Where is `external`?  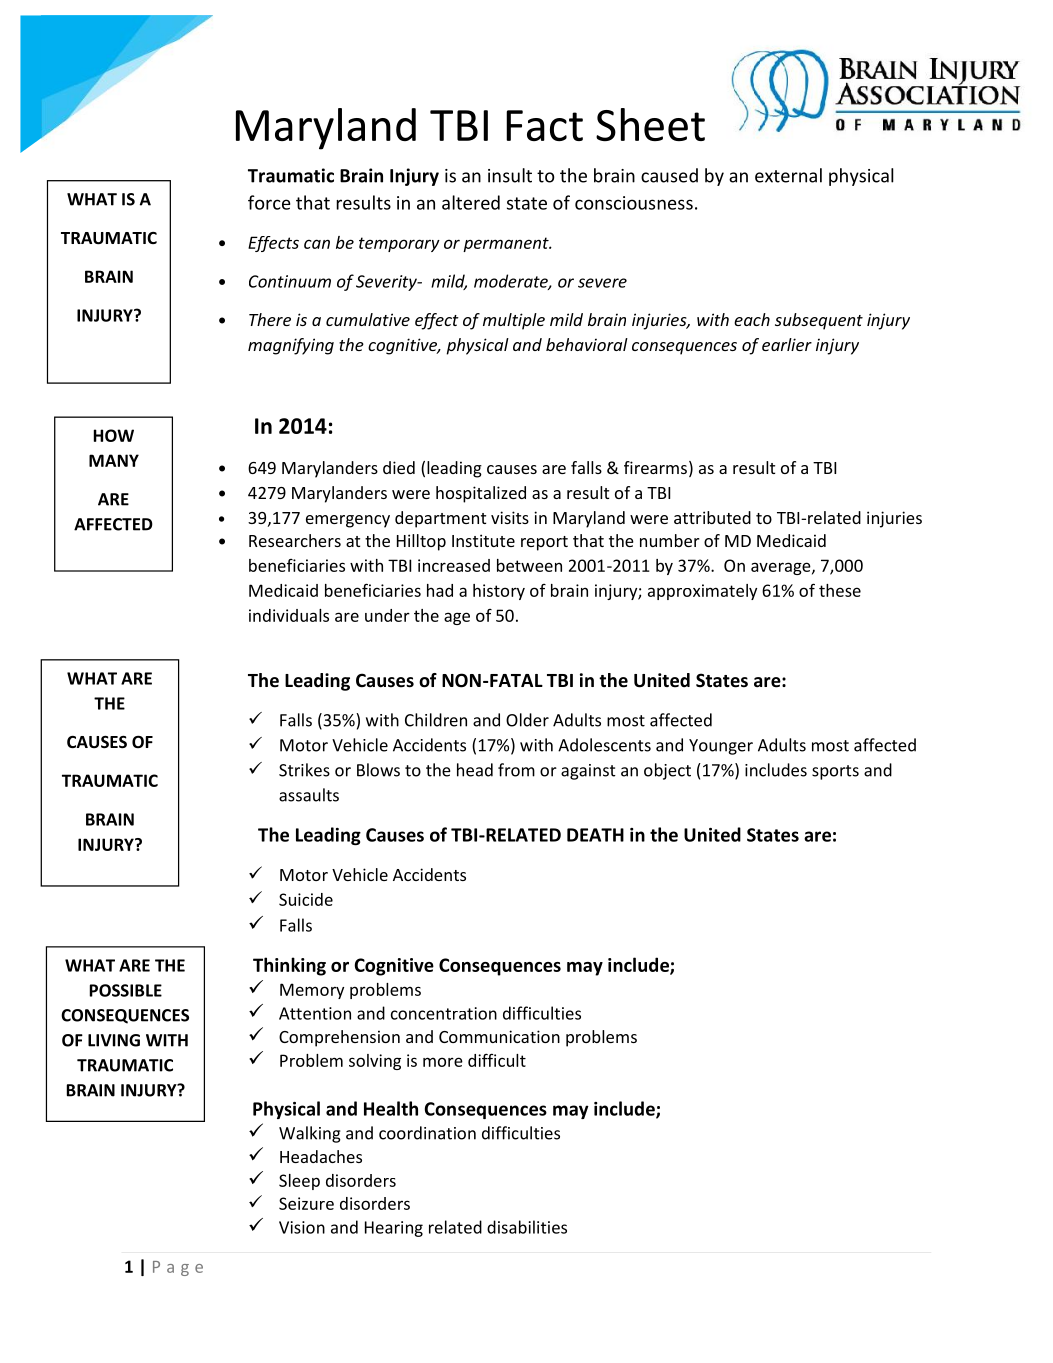 external is located at coordinates (788, 175).
